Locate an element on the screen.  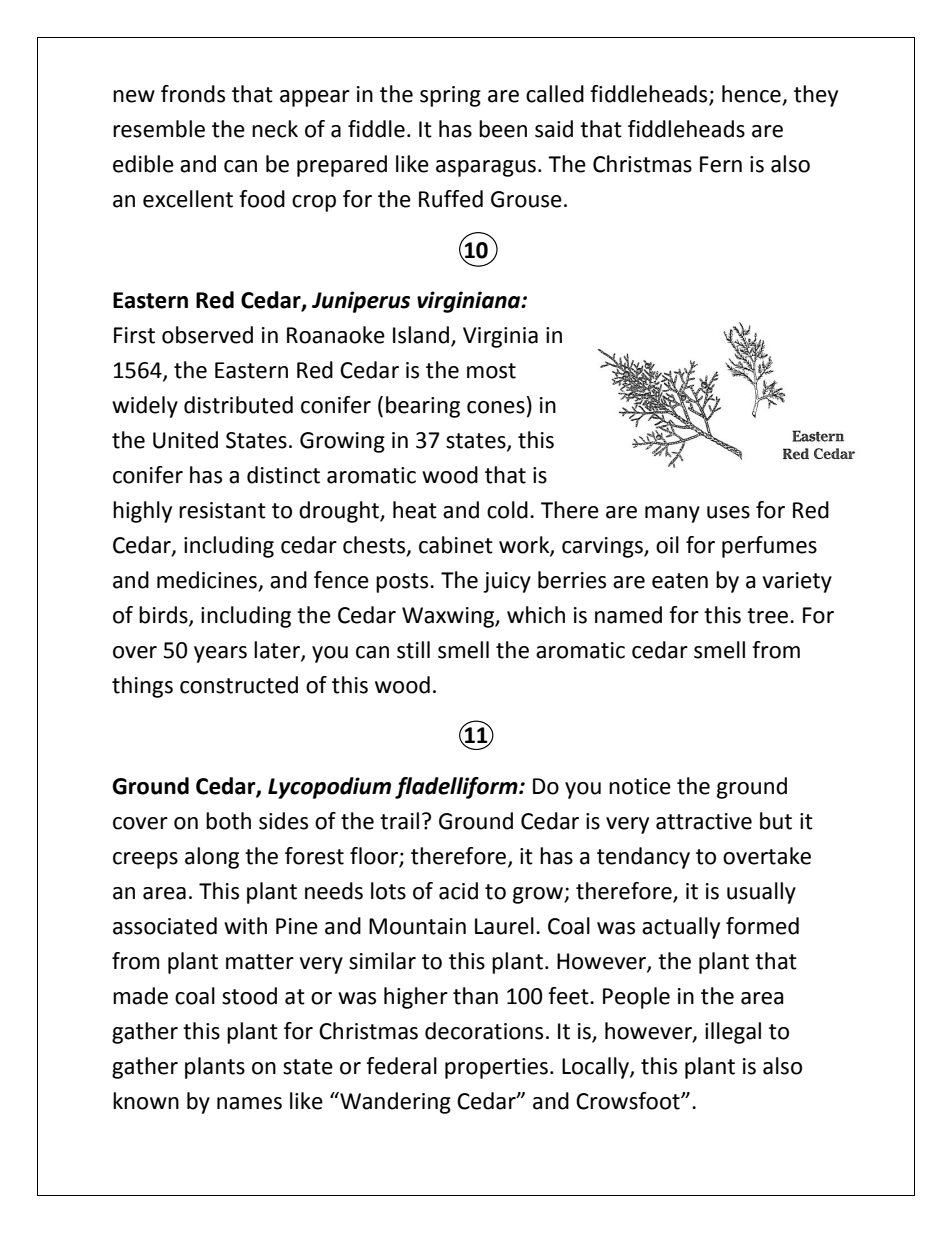
both is located at coordinates (228, 821).
